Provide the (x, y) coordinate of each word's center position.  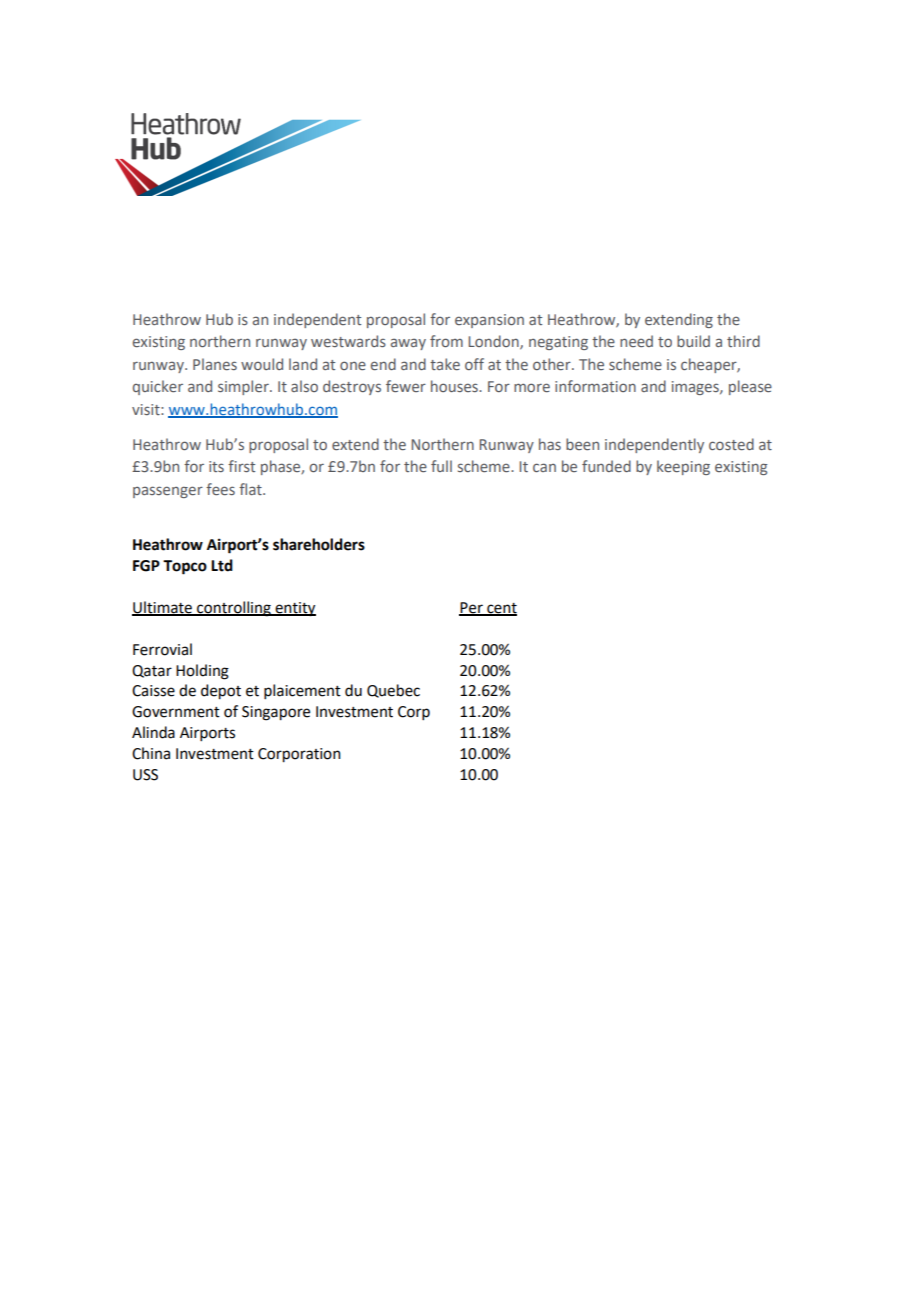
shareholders (319, 544)
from (446, 341)
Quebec (393, 691)
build (693, 341)
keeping (683, 467)
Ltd (222, 565)
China (151, 753)
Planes (215, 364)
